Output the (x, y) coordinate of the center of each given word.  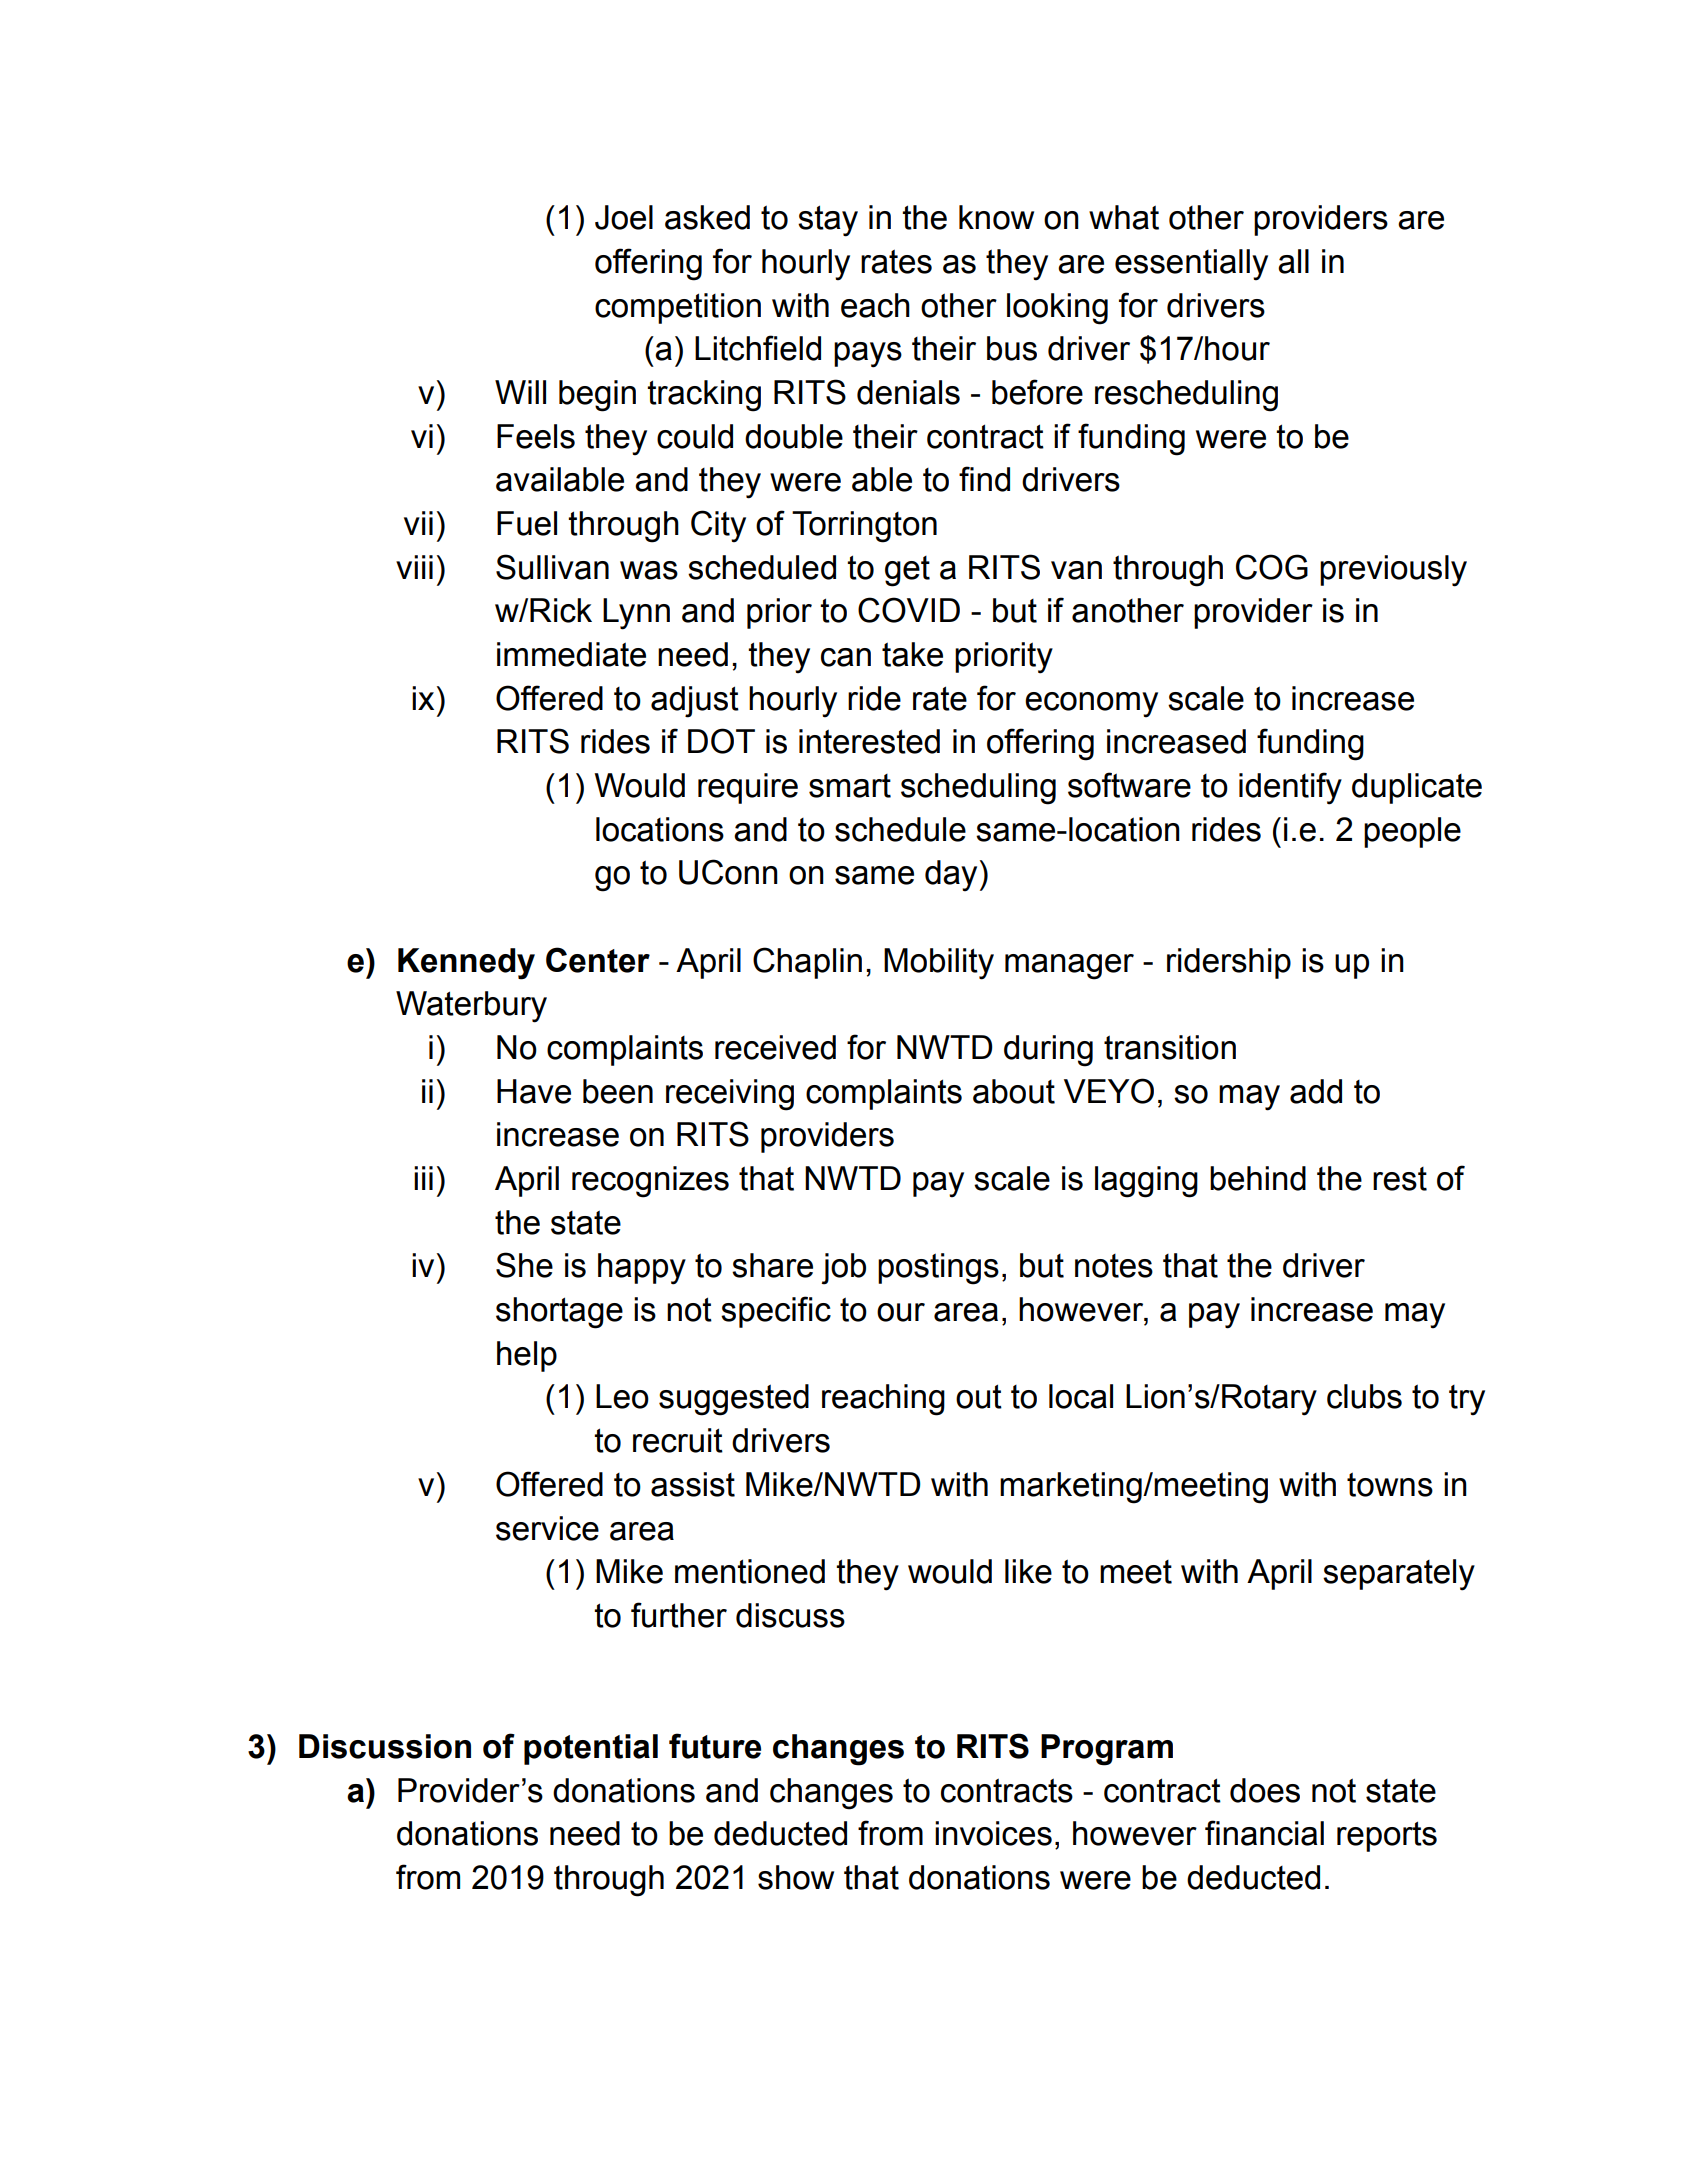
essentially (1191, 265)
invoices (993, 1833)
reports (1387, 1836)
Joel (624, 217)
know (996, 217)
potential (591, 1749)
